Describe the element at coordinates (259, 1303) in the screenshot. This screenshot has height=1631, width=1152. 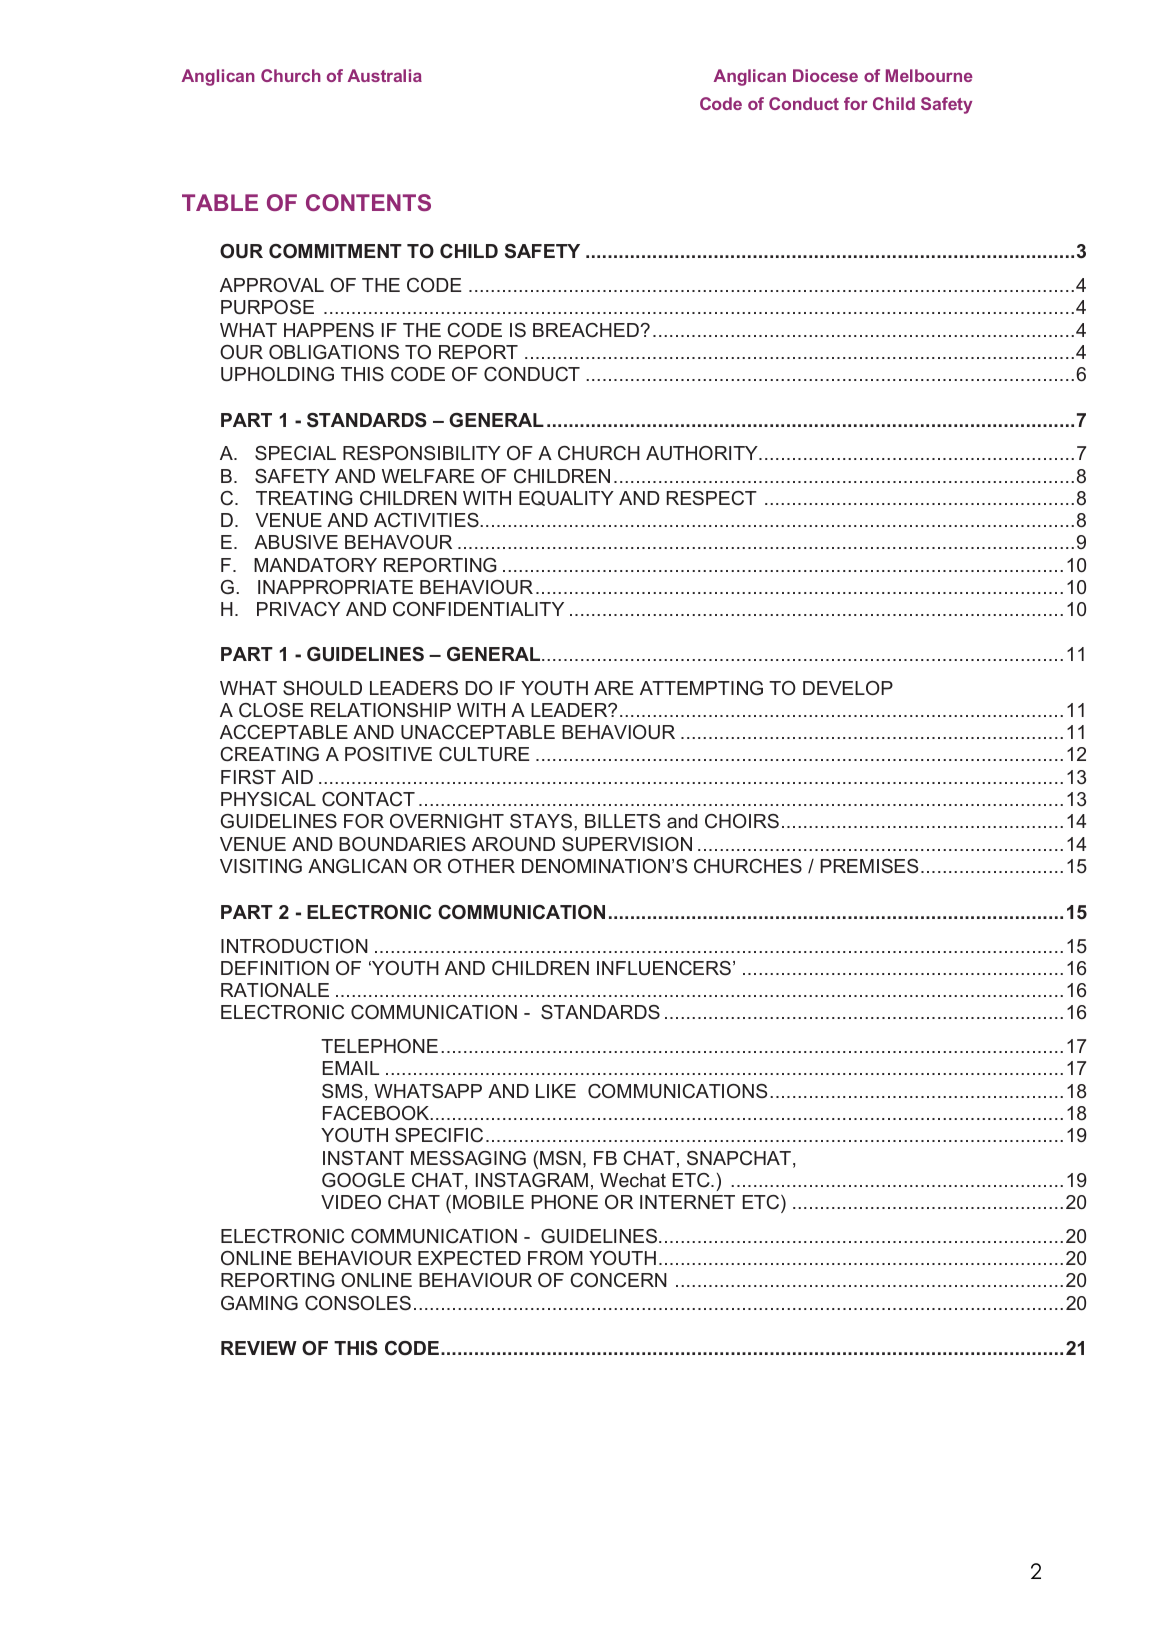
I see `GAMING` at that location.
